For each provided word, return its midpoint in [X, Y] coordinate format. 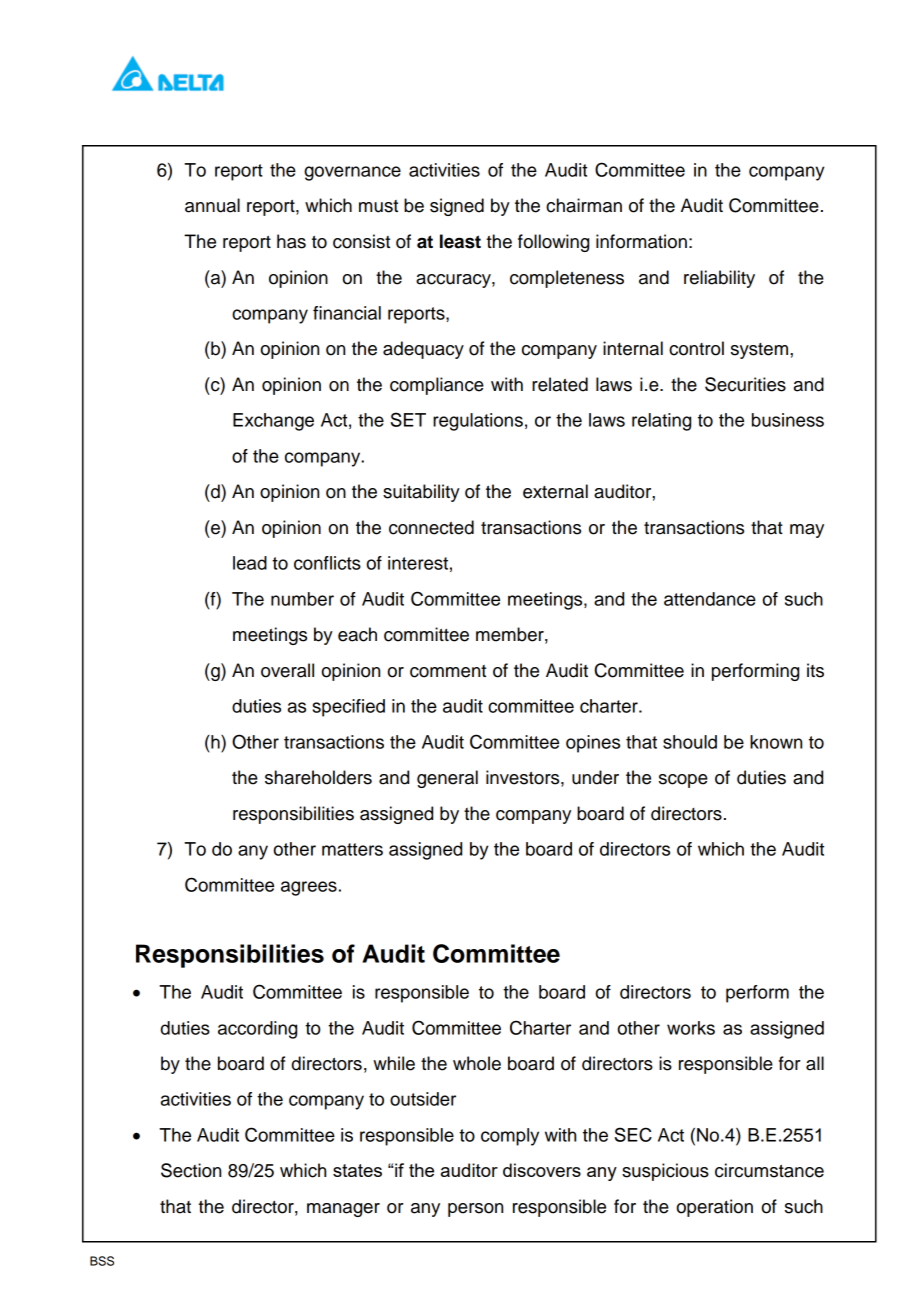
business [788, 420]
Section [191, 1170]
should [690, 742]
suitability [421, 493]
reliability [719, 279]
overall [287, 670]
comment [448, 671]
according [257, 1030]
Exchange [273, 422]
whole [477, 1063]
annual [212, 205]
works [691, 1028]
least [460, 241]
